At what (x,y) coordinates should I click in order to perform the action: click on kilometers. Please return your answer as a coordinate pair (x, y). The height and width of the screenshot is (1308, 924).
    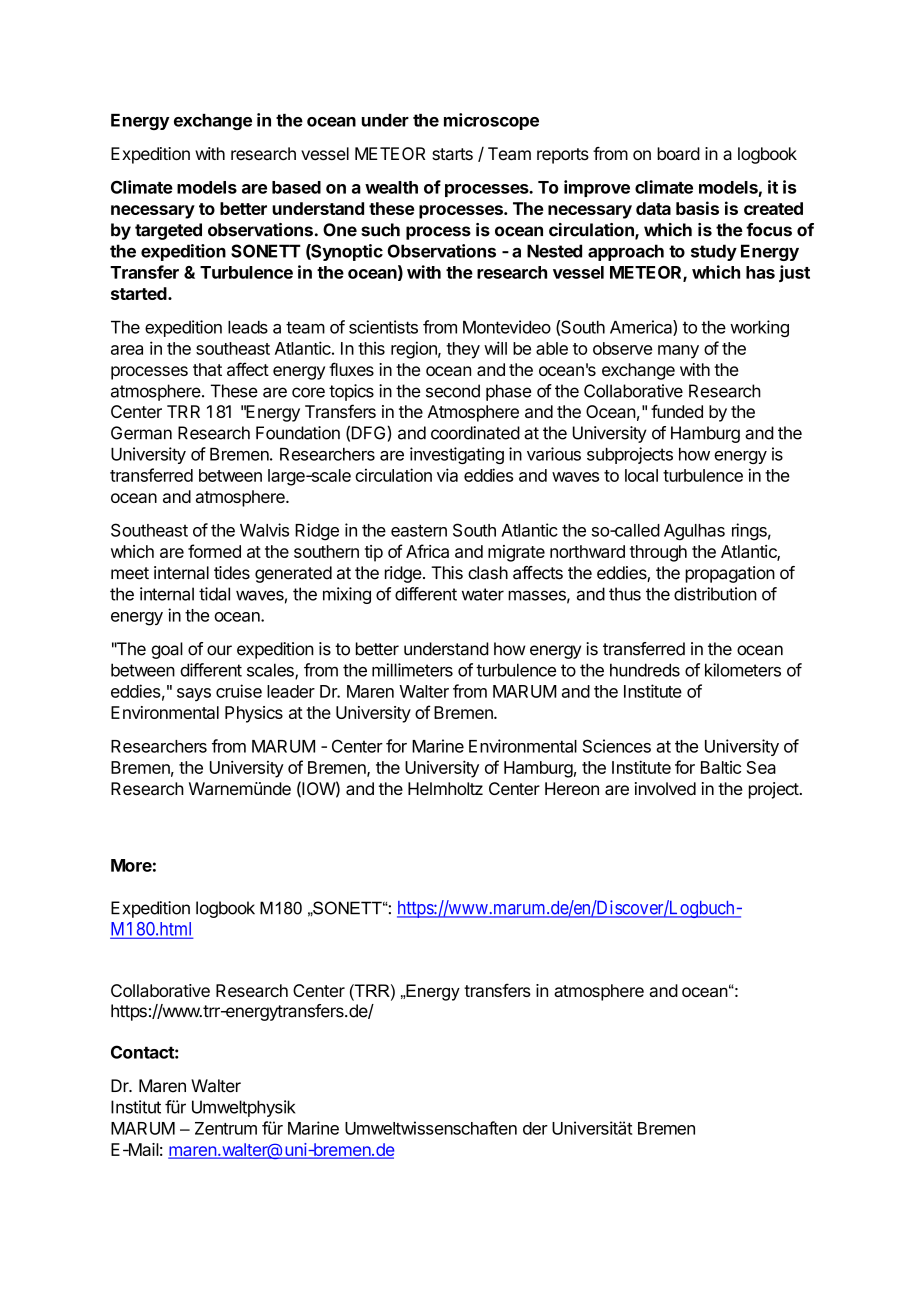
    Looking at the image, I should click on (743, 670).
